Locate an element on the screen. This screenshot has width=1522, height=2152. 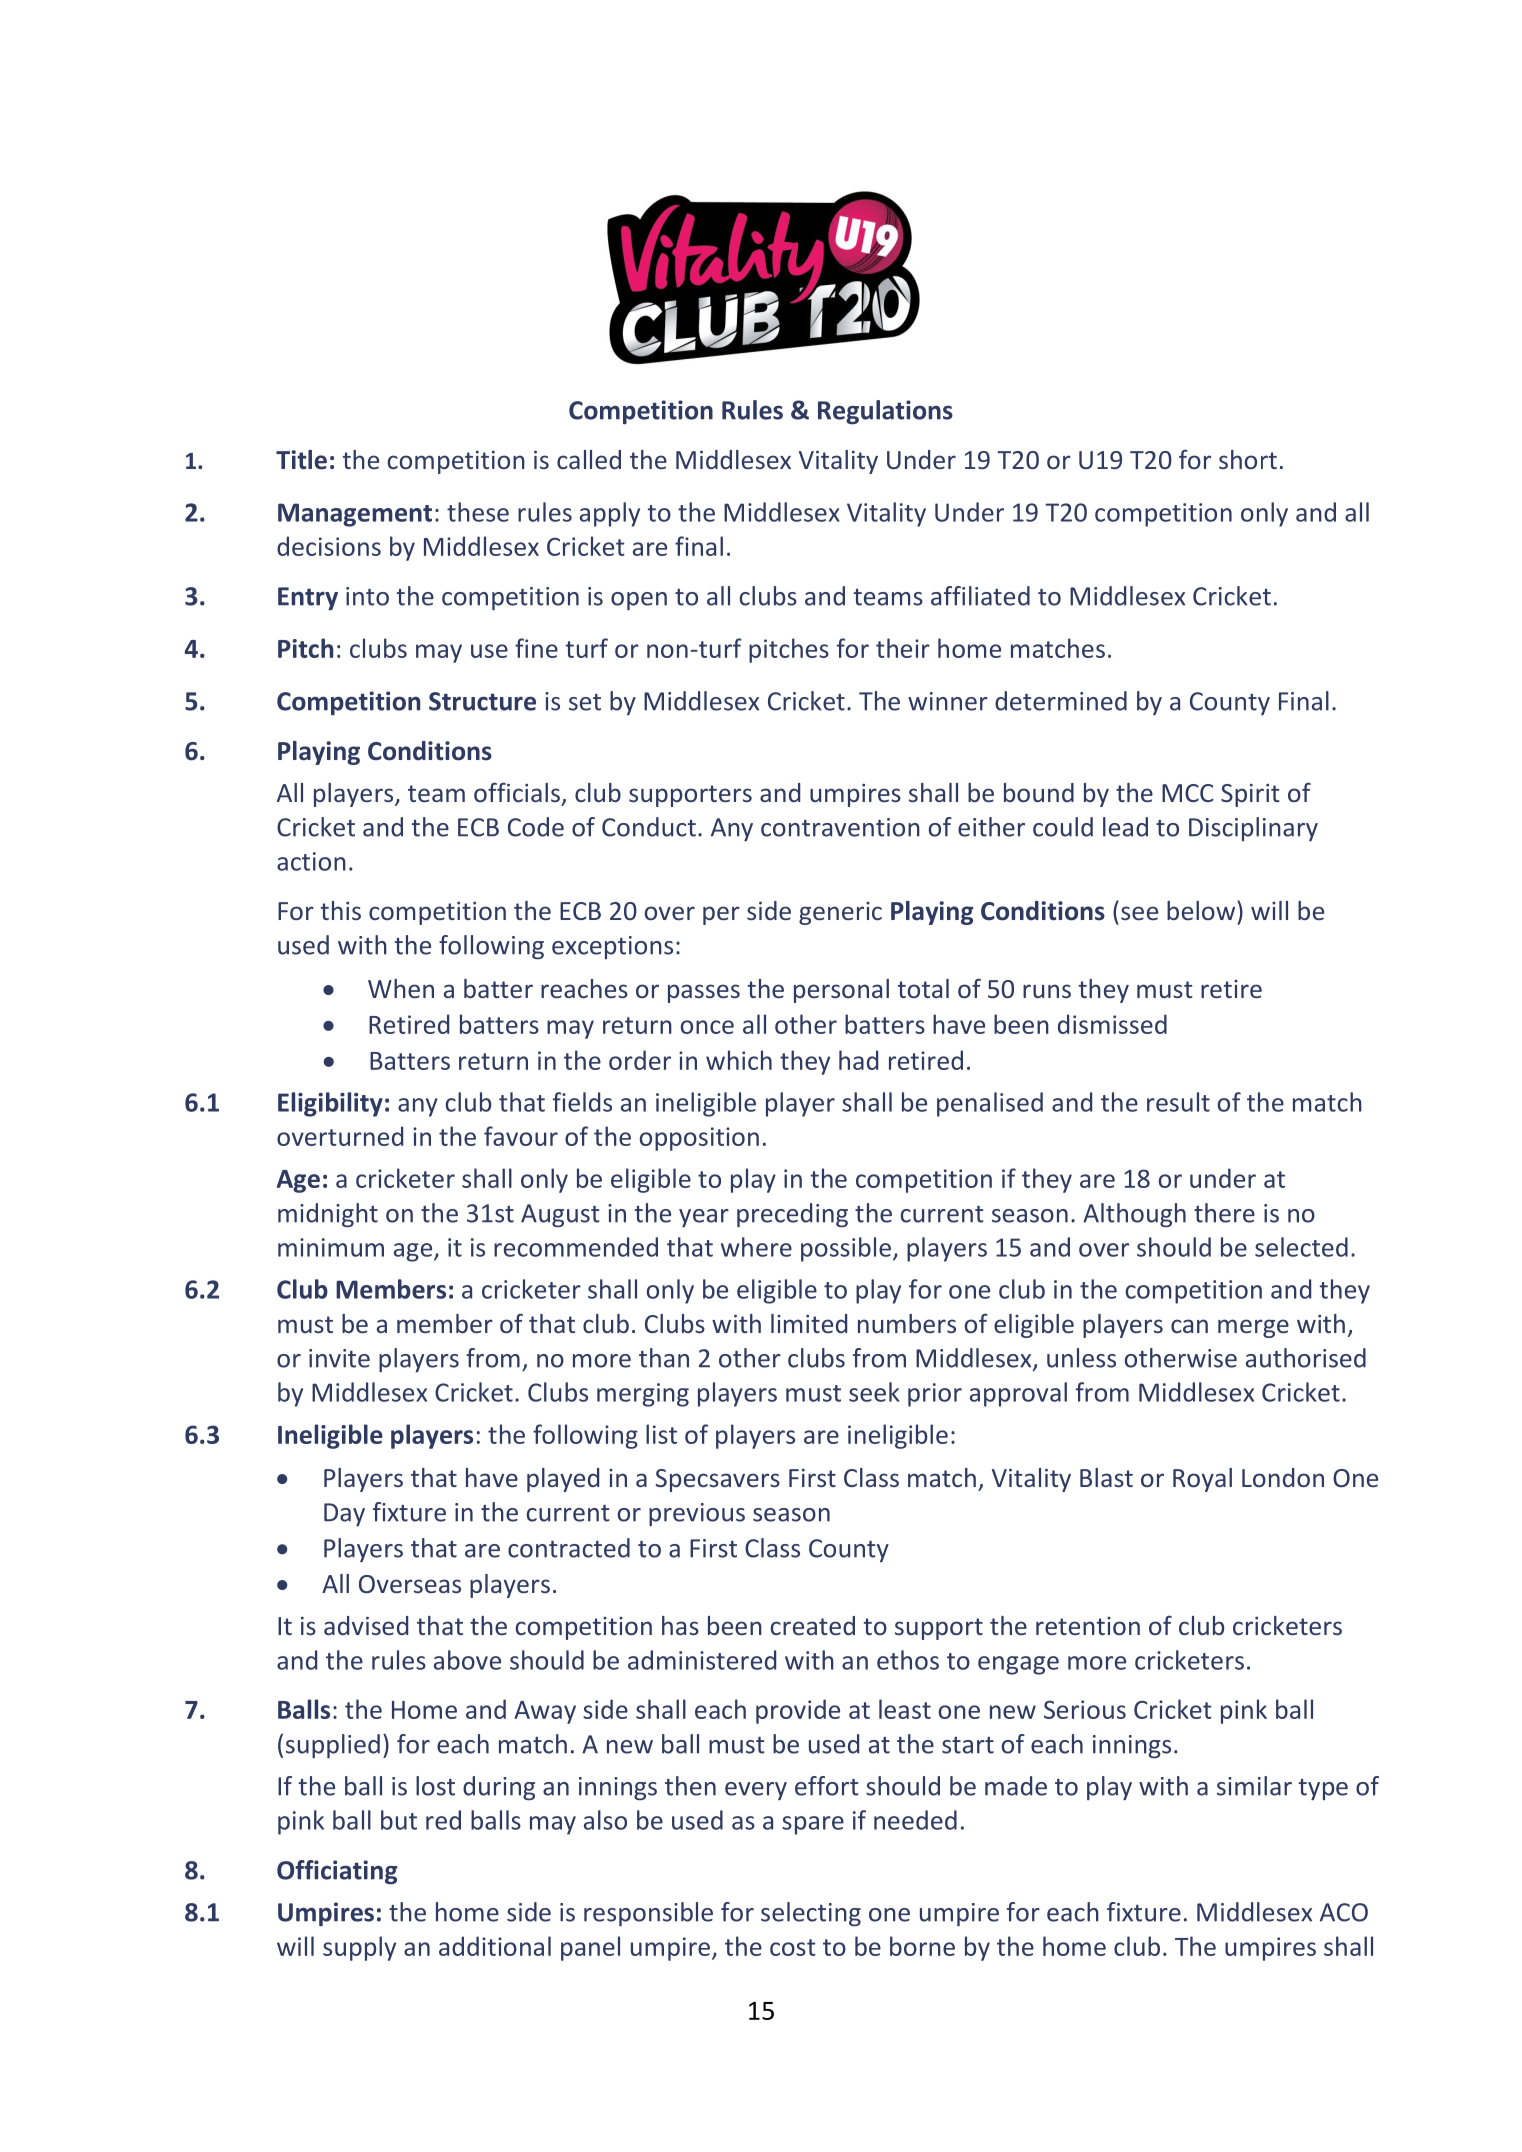
Regulations is located at coordinates (885, 412).
